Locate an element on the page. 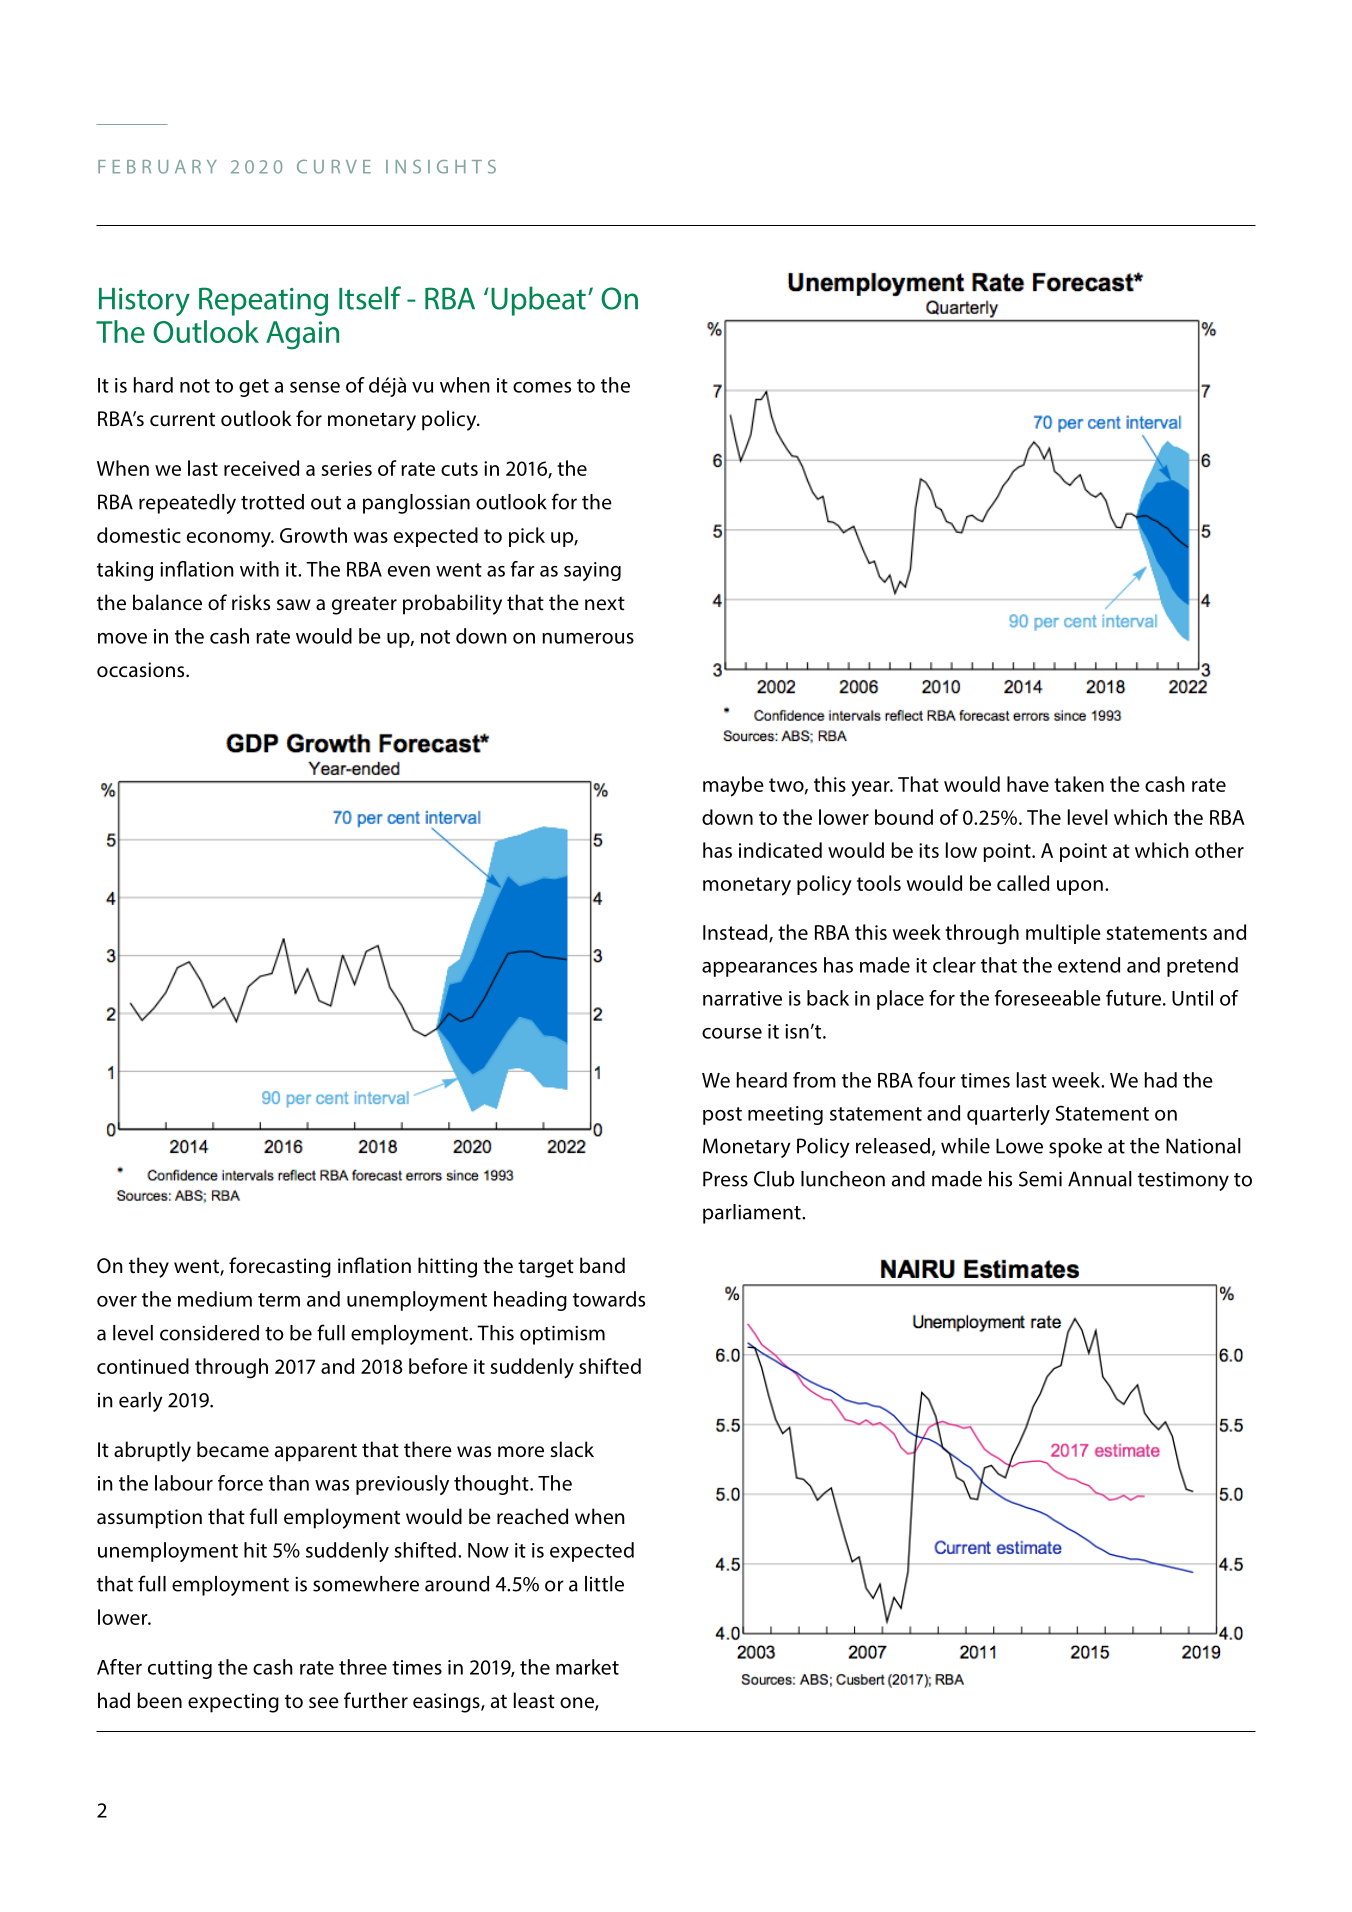  comes is located at coordinates (542, 387).
